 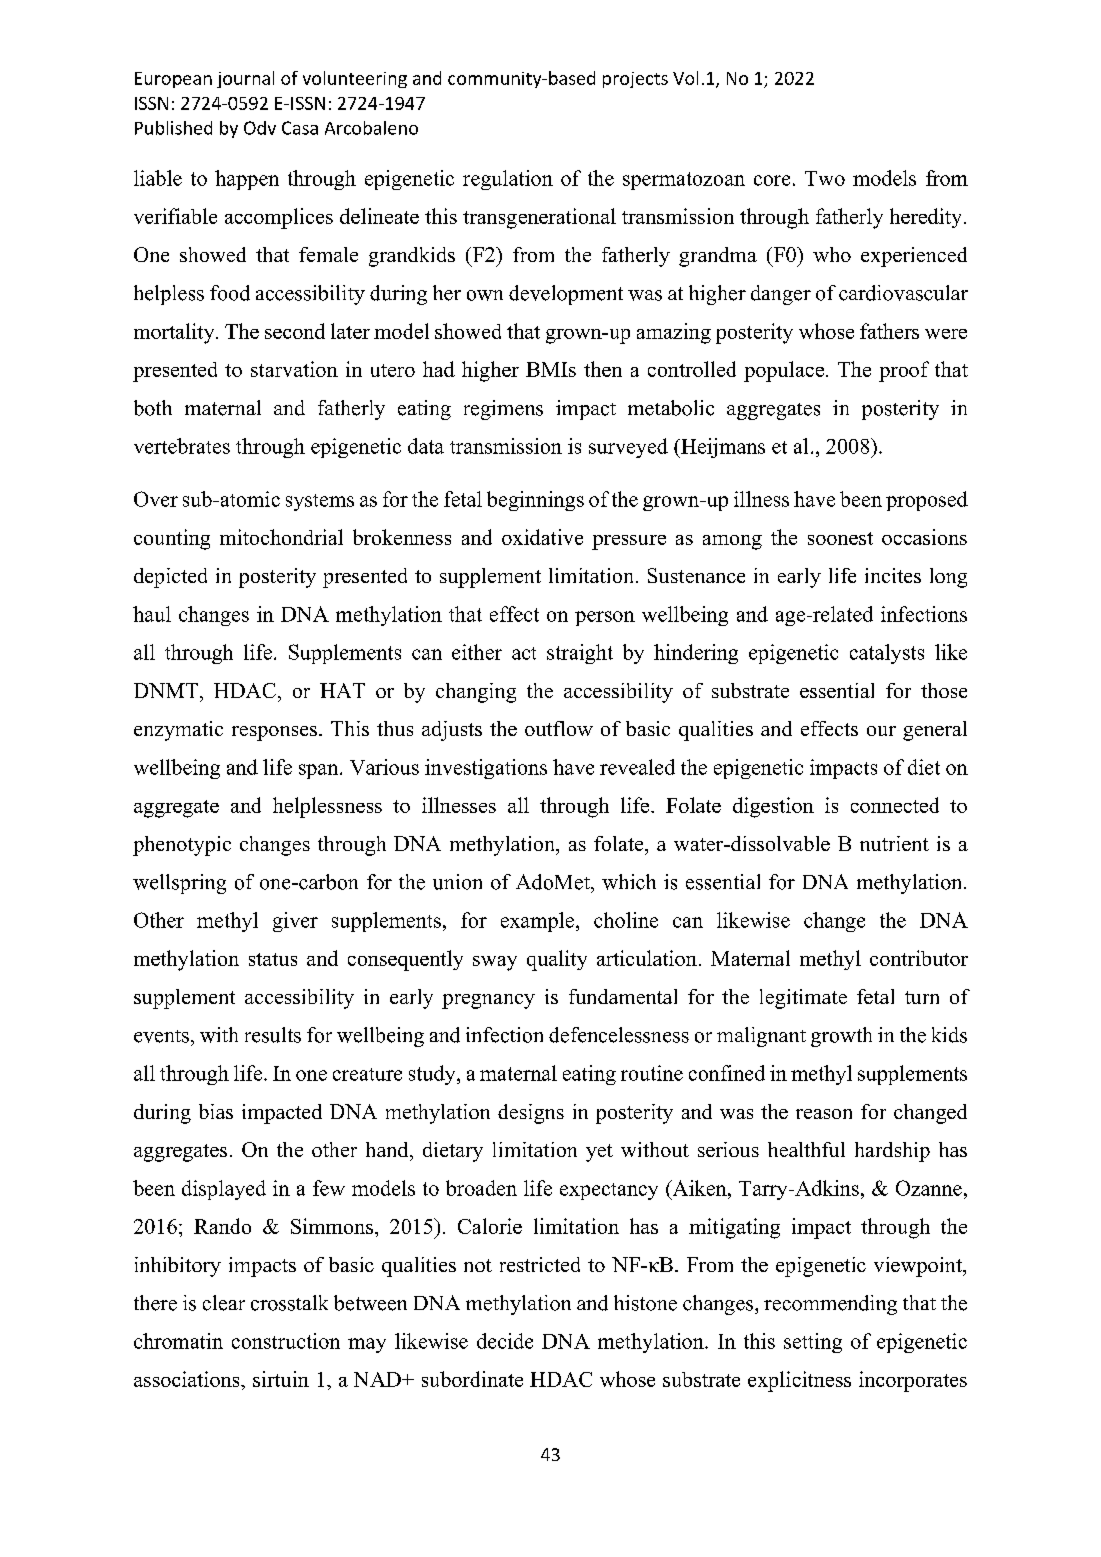 I want to click on outflow, so click(x=559, y=728).
